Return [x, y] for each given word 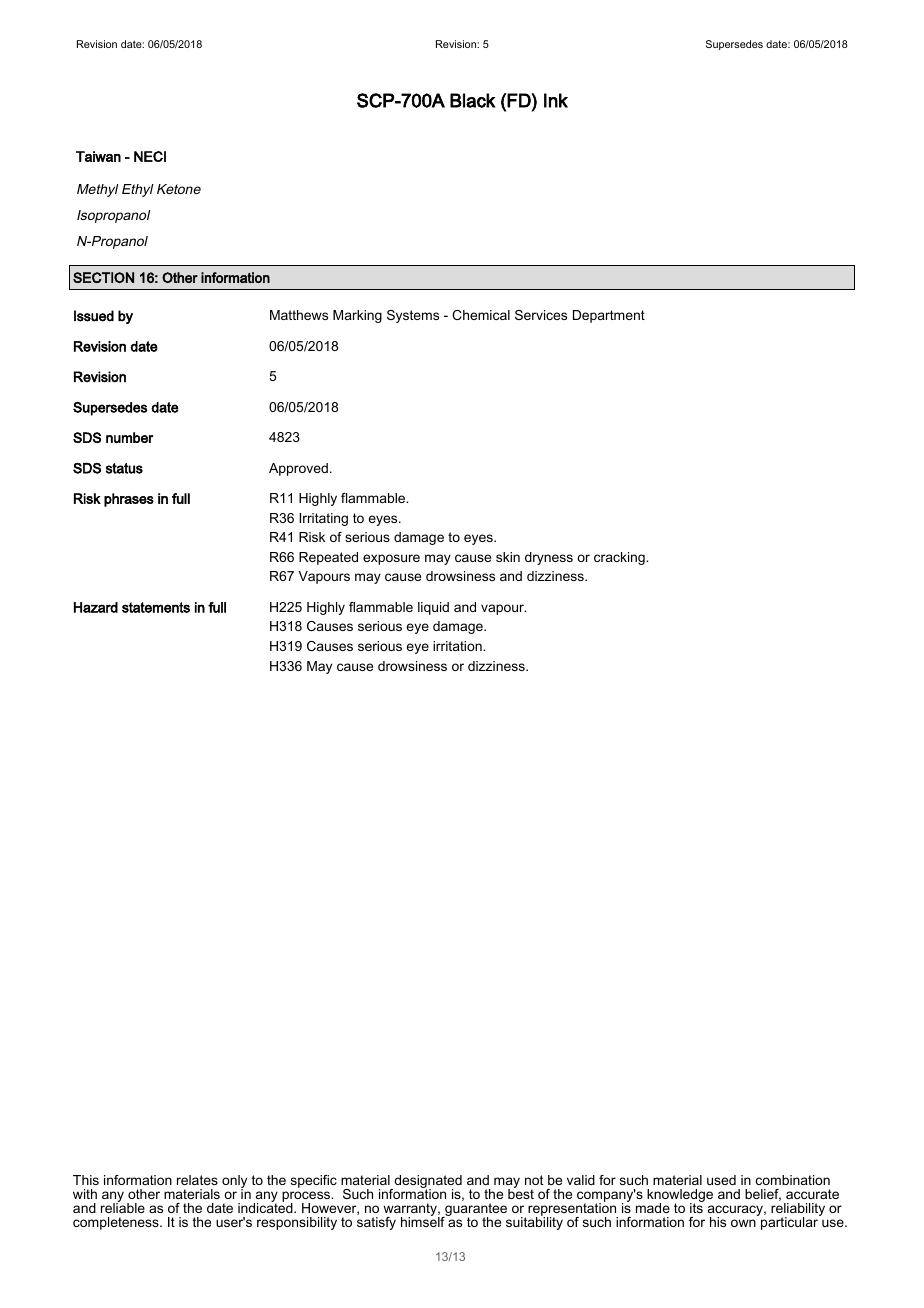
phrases [129, 500]
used [721, 1180]
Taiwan [98, 156]
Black [472, 100]
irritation [458, 646]
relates [197, 1180]
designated [427, 1183]
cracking [620, 558]
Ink [556, 100]
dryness [549, 558]
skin [508, 557]
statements [156, 607]
